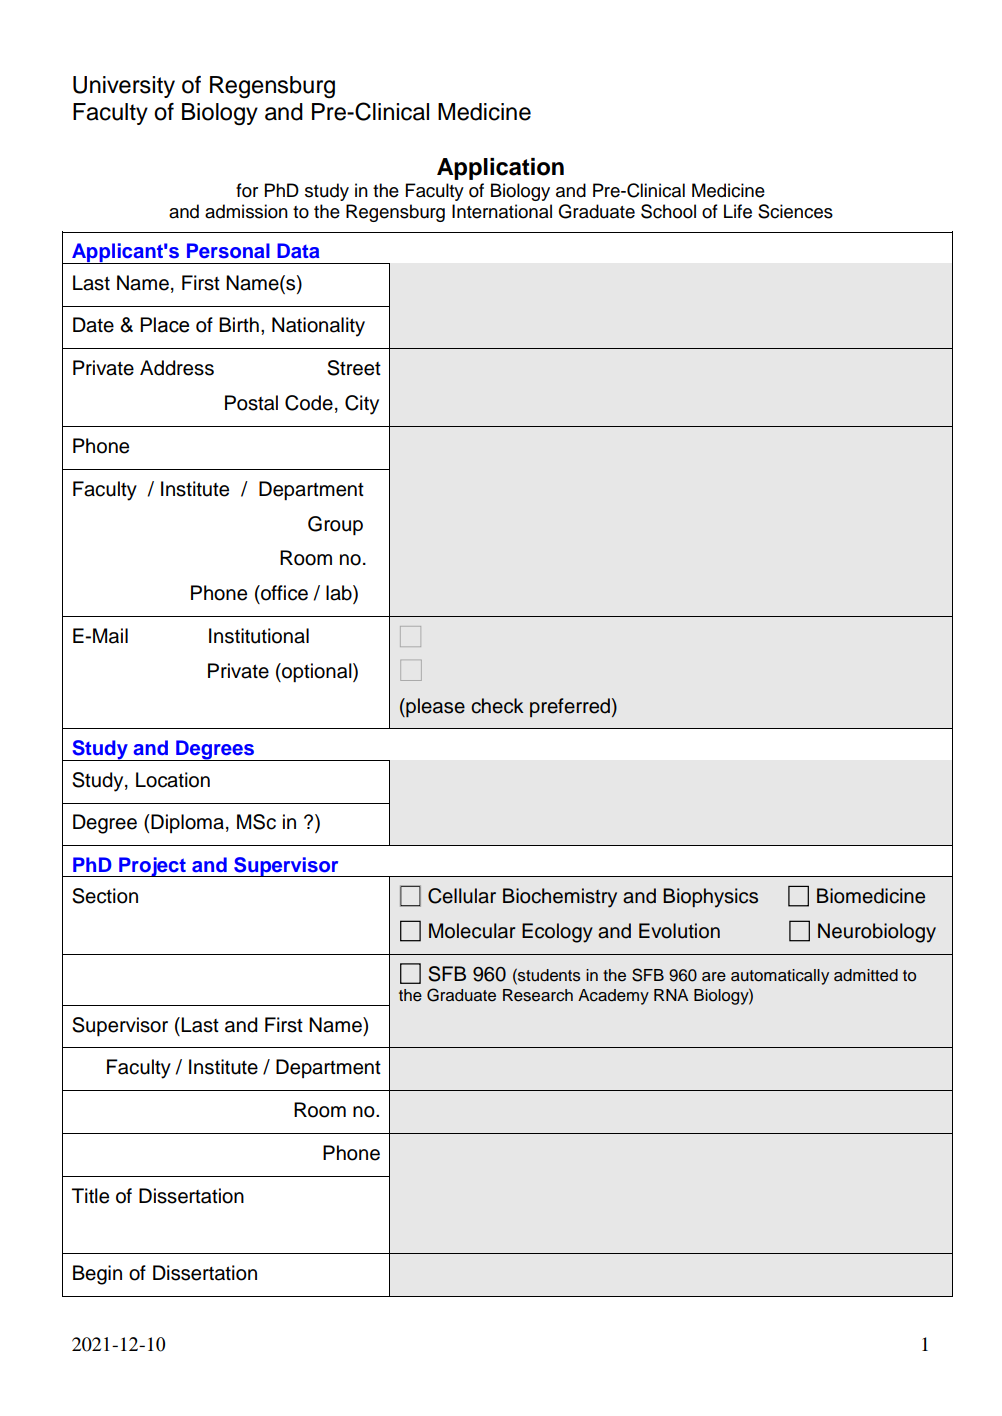 Image resolution: width=1002 pixels, height=1416 pixels. What do you see at coordinates (362, 405) in the screenshot?
I see `City` at bounding box center [362, 405].
